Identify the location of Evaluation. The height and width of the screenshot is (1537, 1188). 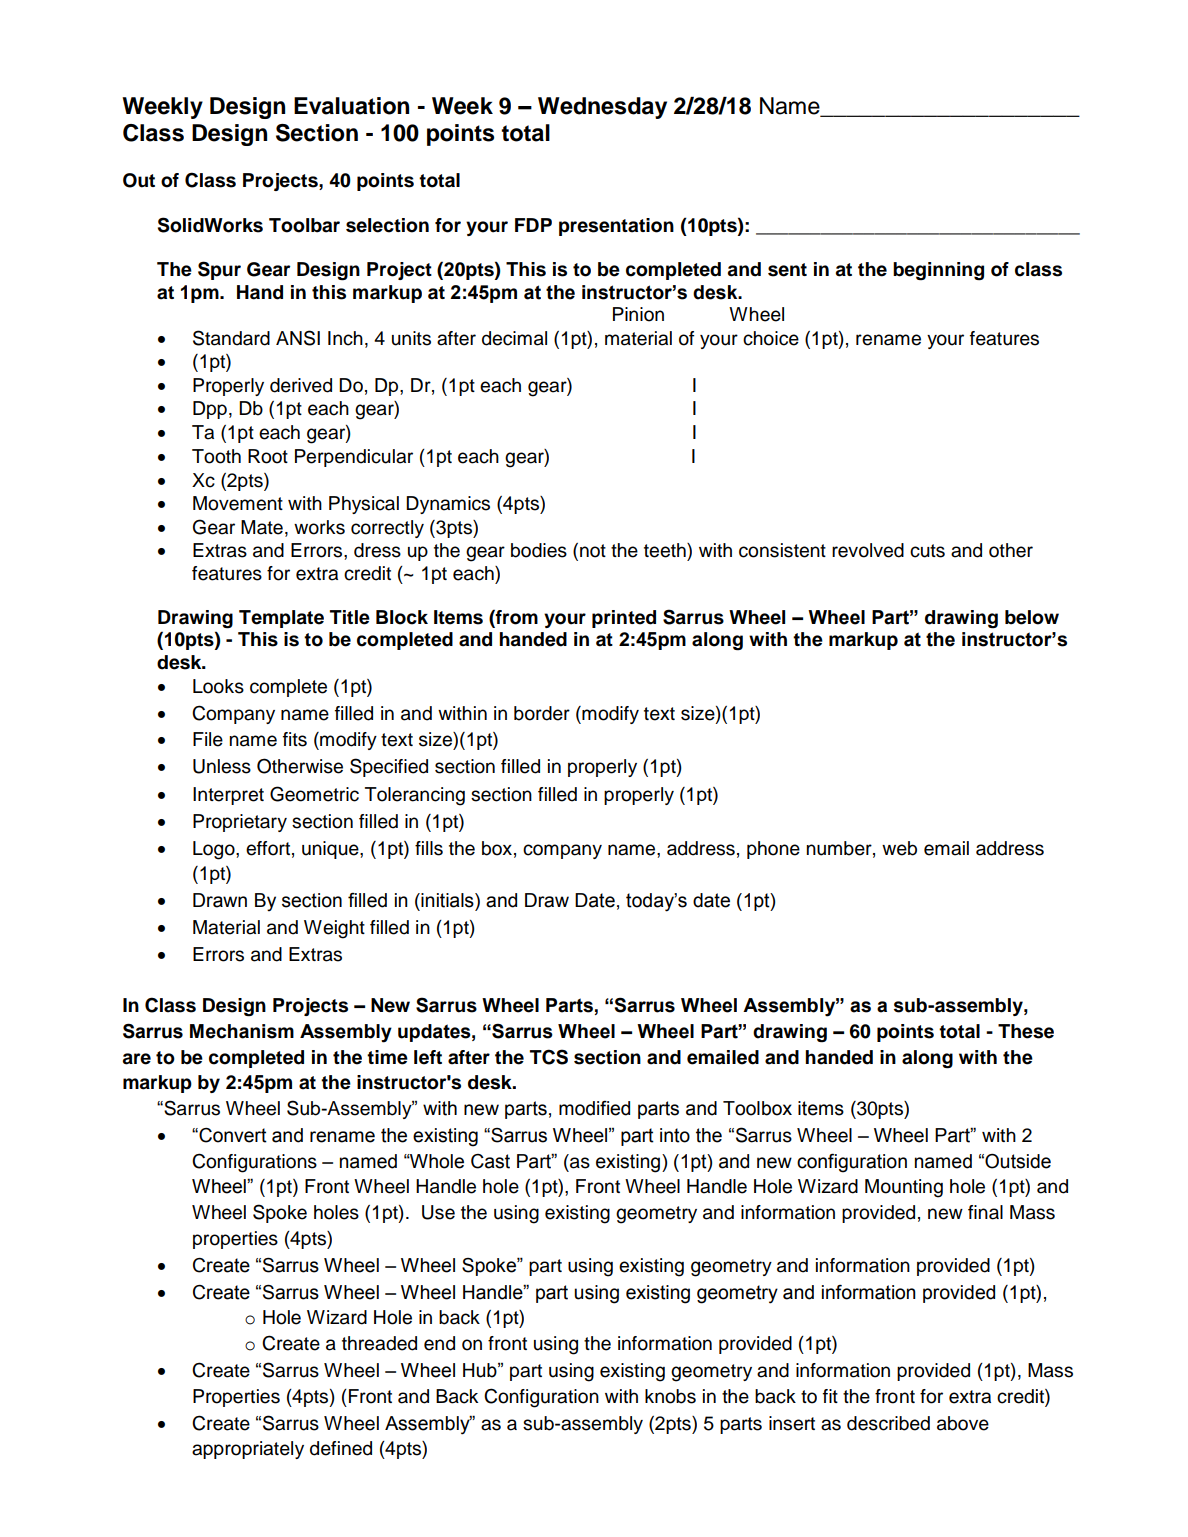
(351, 106).
